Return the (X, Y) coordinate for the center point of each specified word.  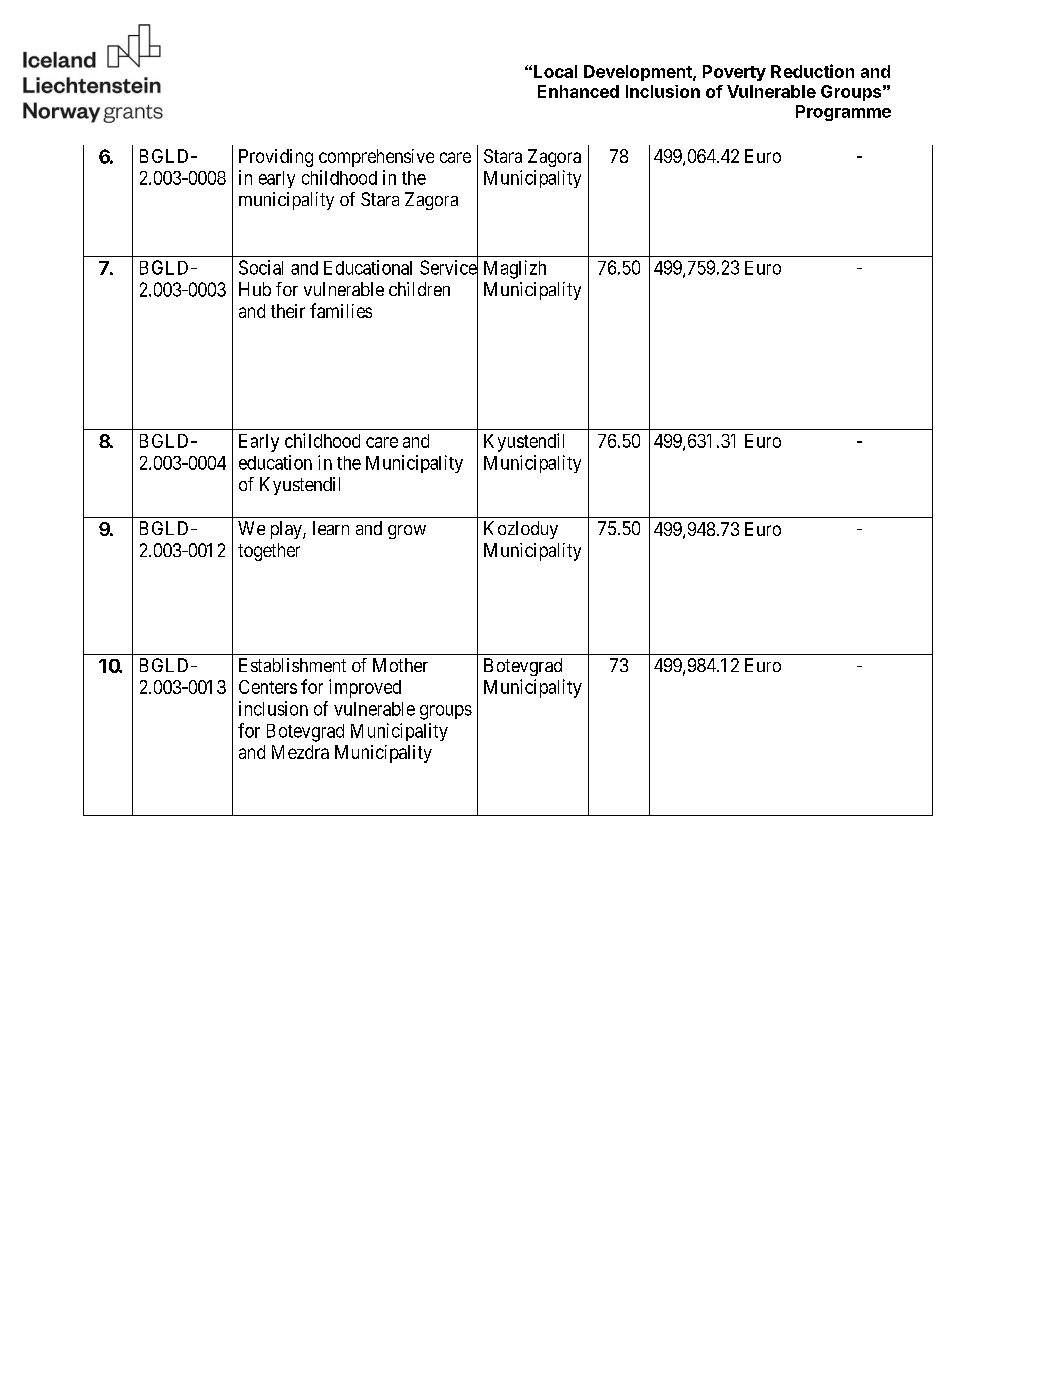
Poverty (734, 73)
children (419, 289)
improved (365, 688)
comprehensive (376, 158)
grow (407, 532)
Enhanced (578, 91)
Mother (400, 665)
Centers (268, 687)
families (341, 310)
